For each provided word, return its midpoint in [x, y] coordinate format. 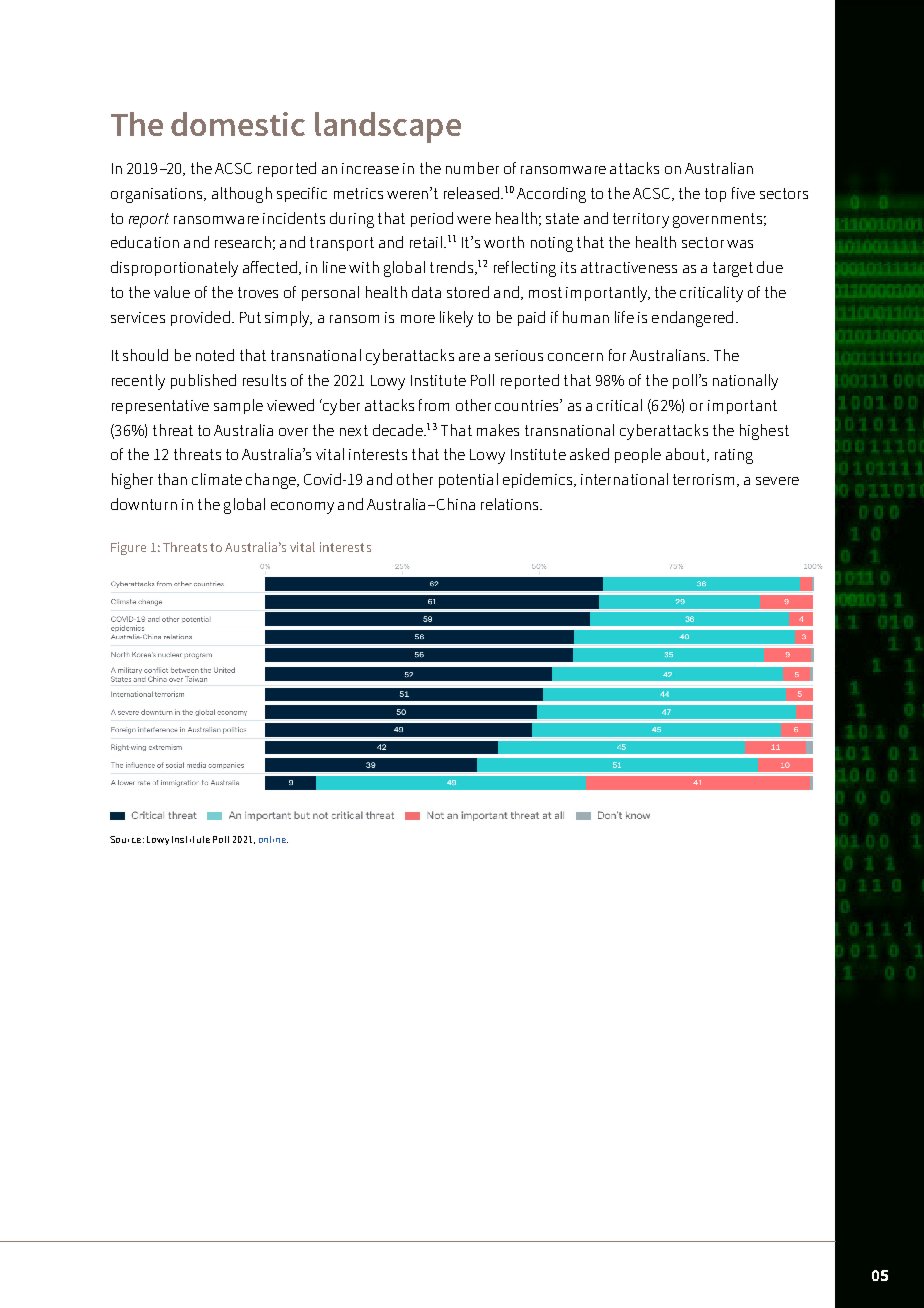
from [434, 405]
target [733, 269]
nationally [745, 382]
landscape [388, 127]
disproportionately [174, 269]
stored [468, 292]
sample [238, 406]
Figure [128, 548]
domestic [238, 124]
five [743, 193]
